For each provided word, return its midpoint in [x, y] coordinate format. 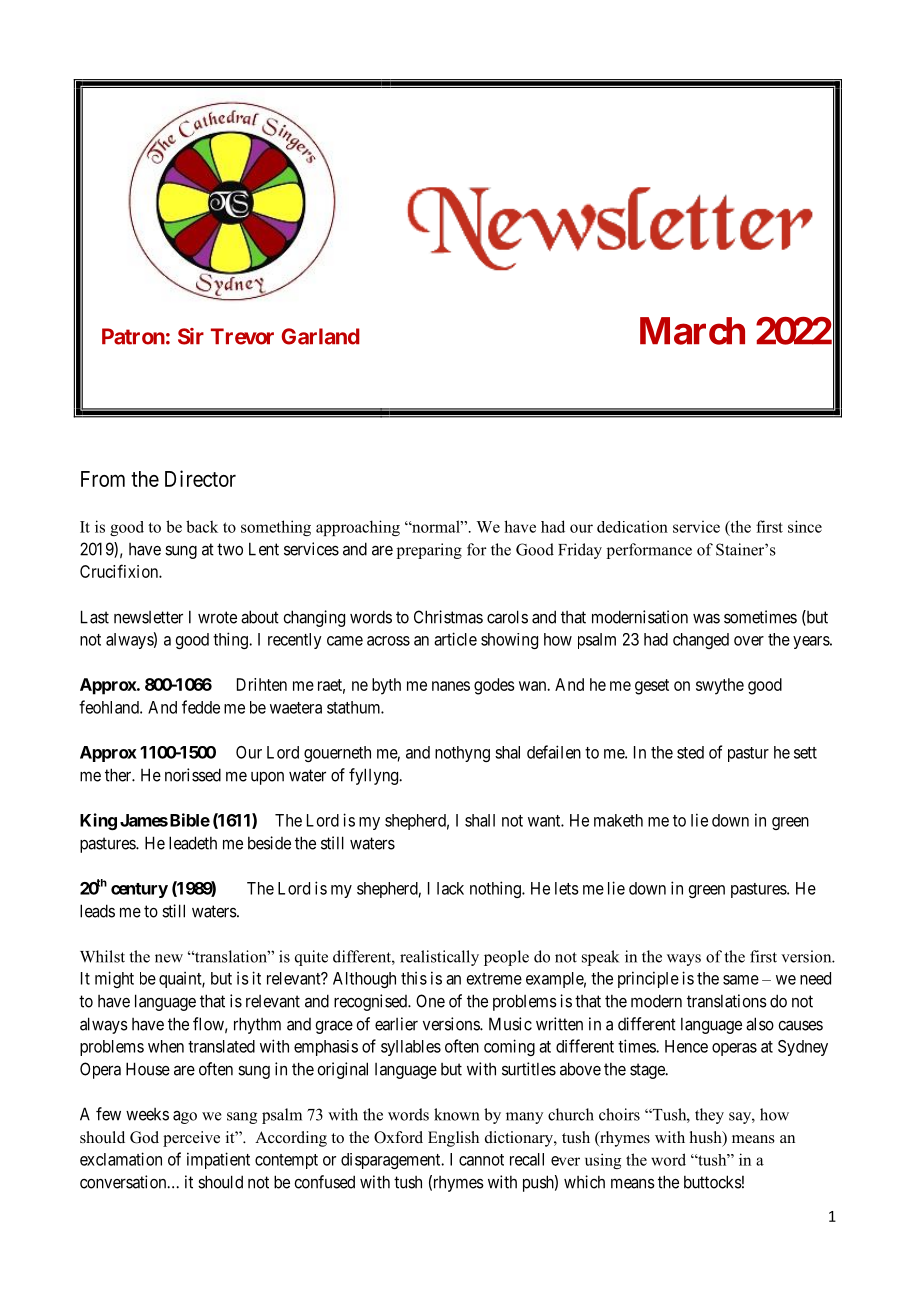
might [114, 979]
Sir [191, 336]
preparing [429, 551]
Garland [321, 336]
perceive [191, 1139]
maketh [618, 820]
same [741, 980]
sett [805, 753]
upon [267, 778]
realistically [439, 958]
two [230, 549]
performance [649, 551]
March [692, 331]
